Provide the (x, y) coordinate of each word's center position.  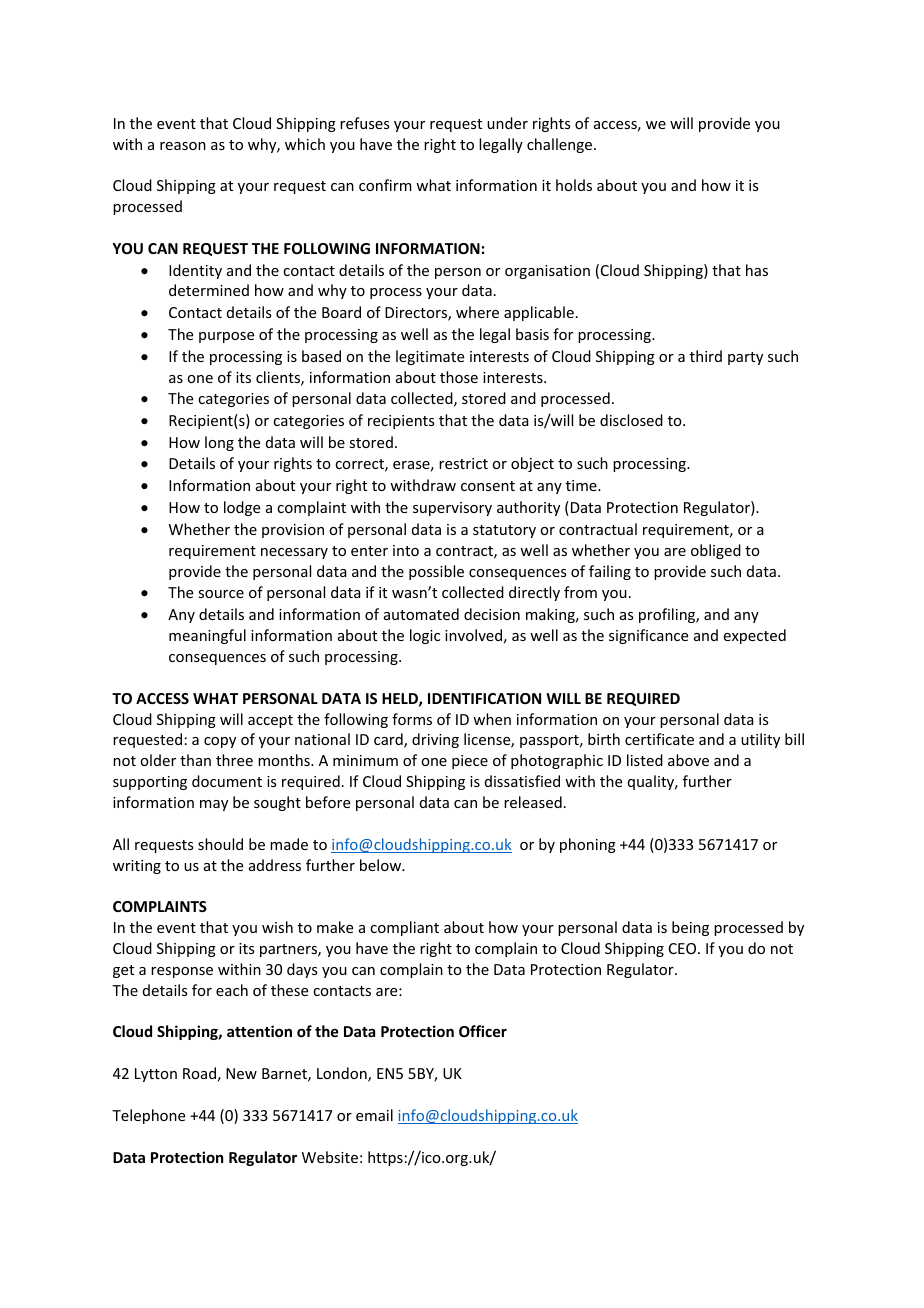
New (241, 1073)
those (459, 377)
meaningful (207, 636)
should (220, 844)
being (690, 928)
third (706, 356)
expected (755, 636)
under (507, 123)
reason (183, 146)
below (382, 865)
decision (492, 614)
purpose (226, 337)
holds (574, 185)
